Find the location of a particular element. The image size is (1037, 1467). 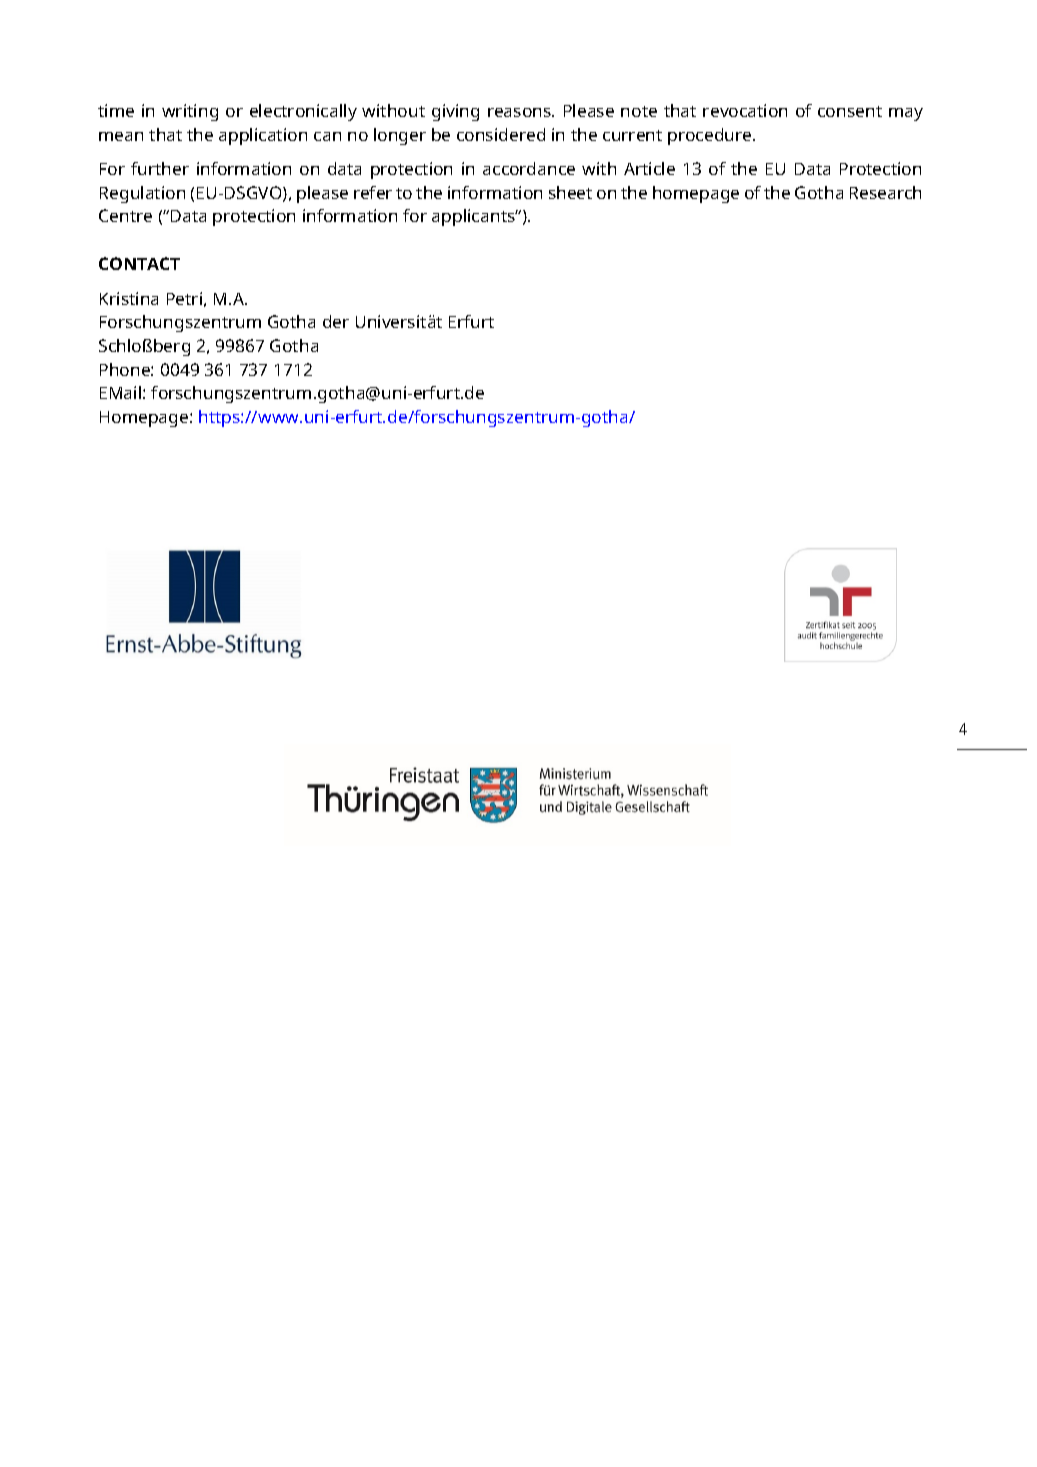

reasons is located at coordinates (520, 112).
